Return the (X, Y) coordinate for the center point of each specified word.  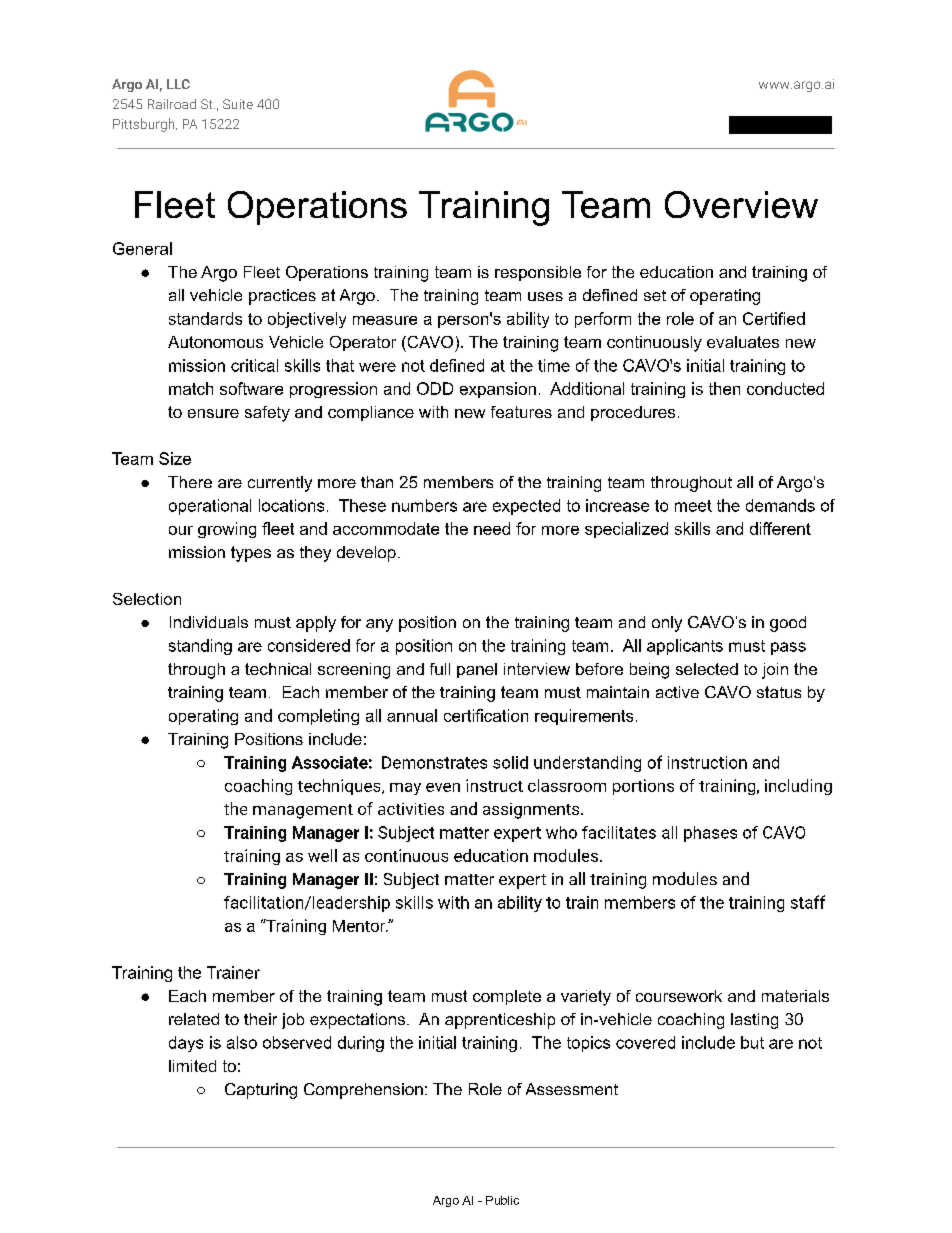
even (443, 787)
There (190, 482)
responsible (538, 273)
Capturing (261, 1091)
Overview (741, 204)
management (303, 811)
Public (502, 1200)
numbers (424, 505)
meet (693, 506)
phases (710, 834)
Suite (238, 104)
